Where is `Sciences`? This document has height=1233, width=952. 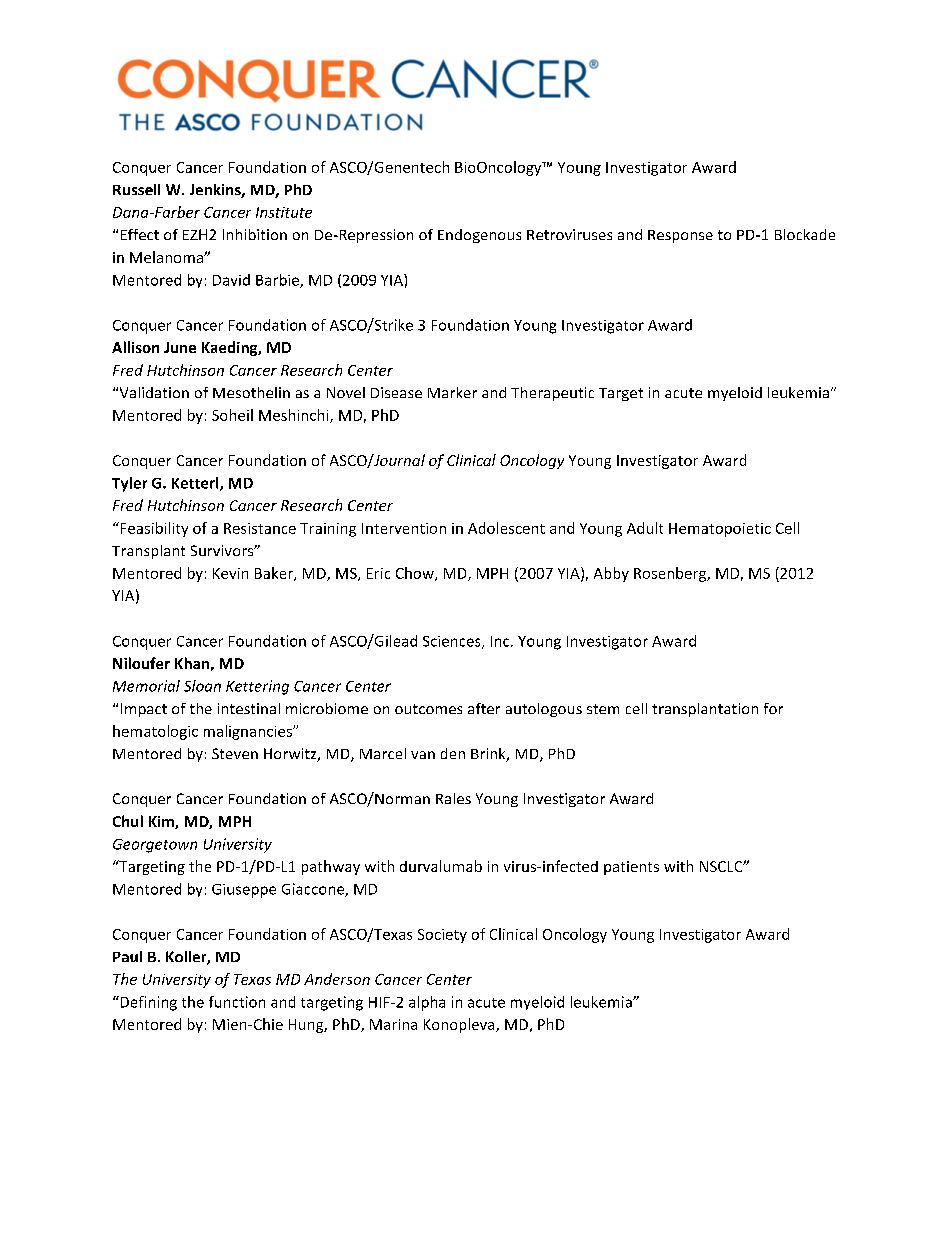 Sciences is located at coordinates (453, 642).
